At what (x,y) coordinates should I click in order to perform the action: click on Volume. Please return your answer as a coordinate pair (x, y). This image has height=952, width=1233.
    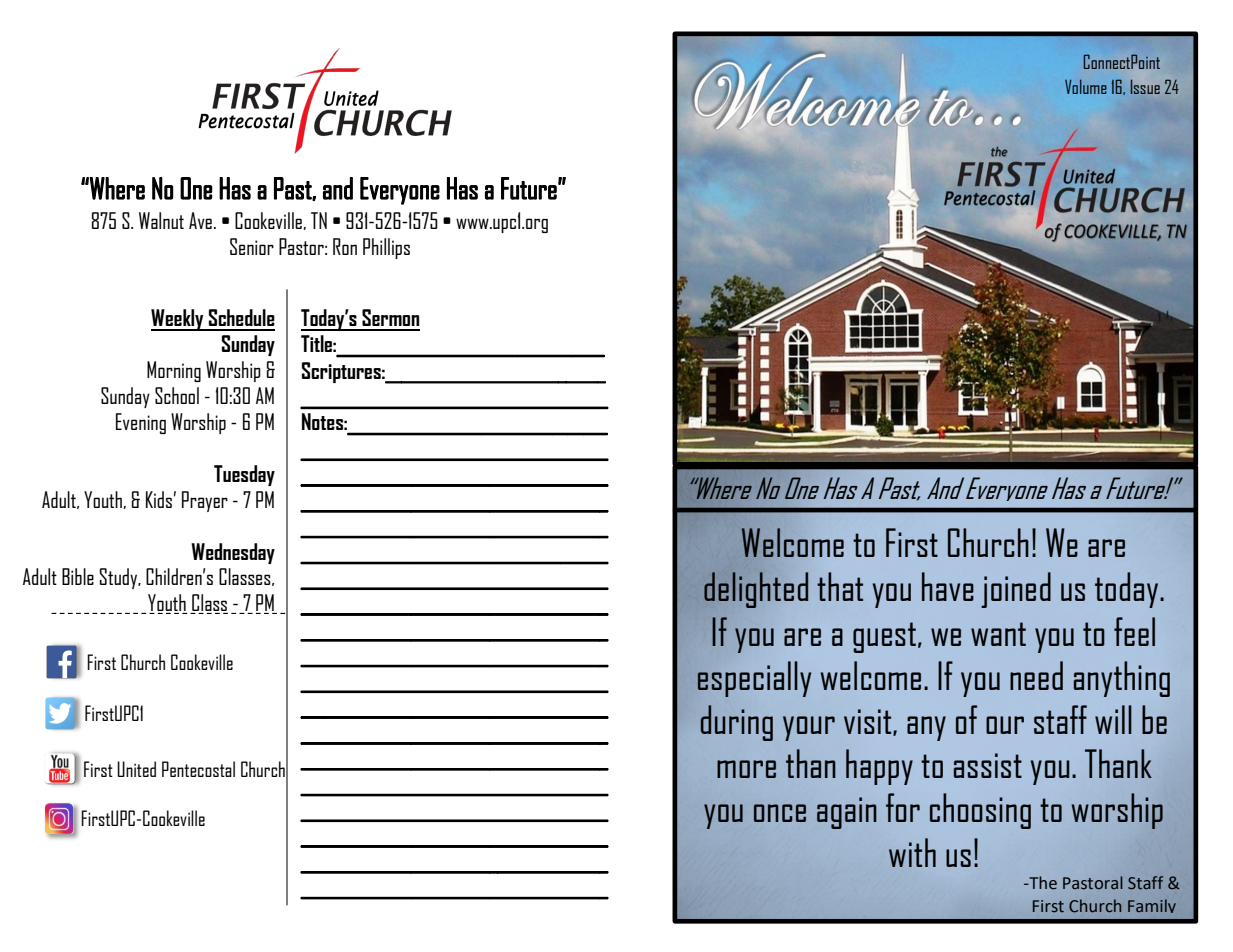
    Looking at the image, I should click on (1086, 86).
